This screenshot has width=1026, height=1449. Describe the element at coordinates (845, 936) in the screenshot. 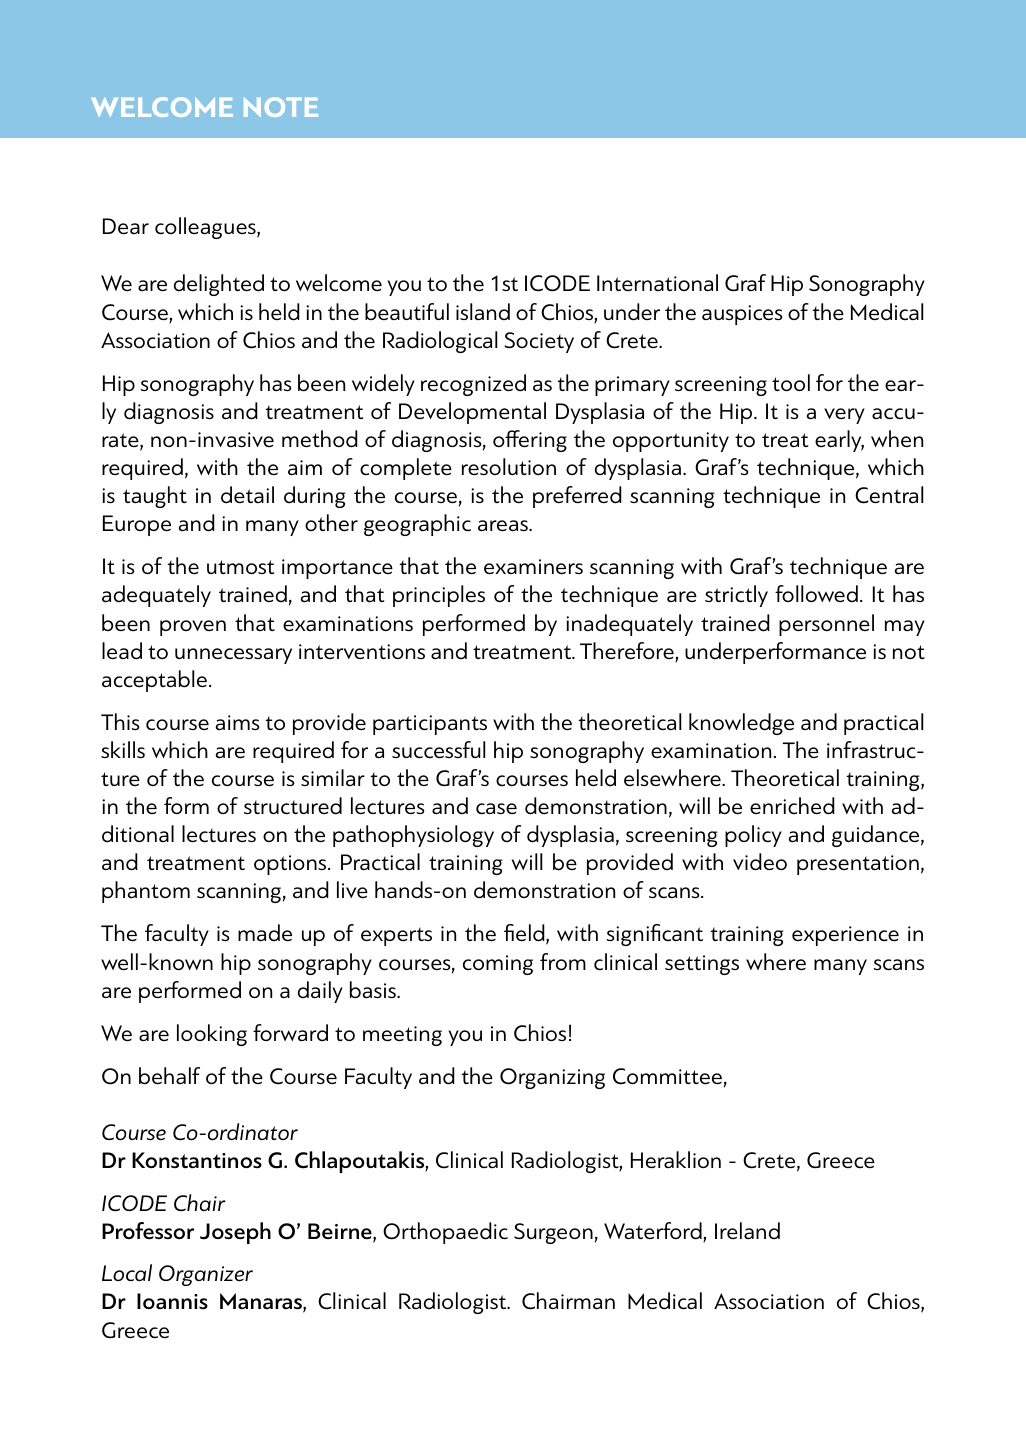

I see `experience` at that location.
